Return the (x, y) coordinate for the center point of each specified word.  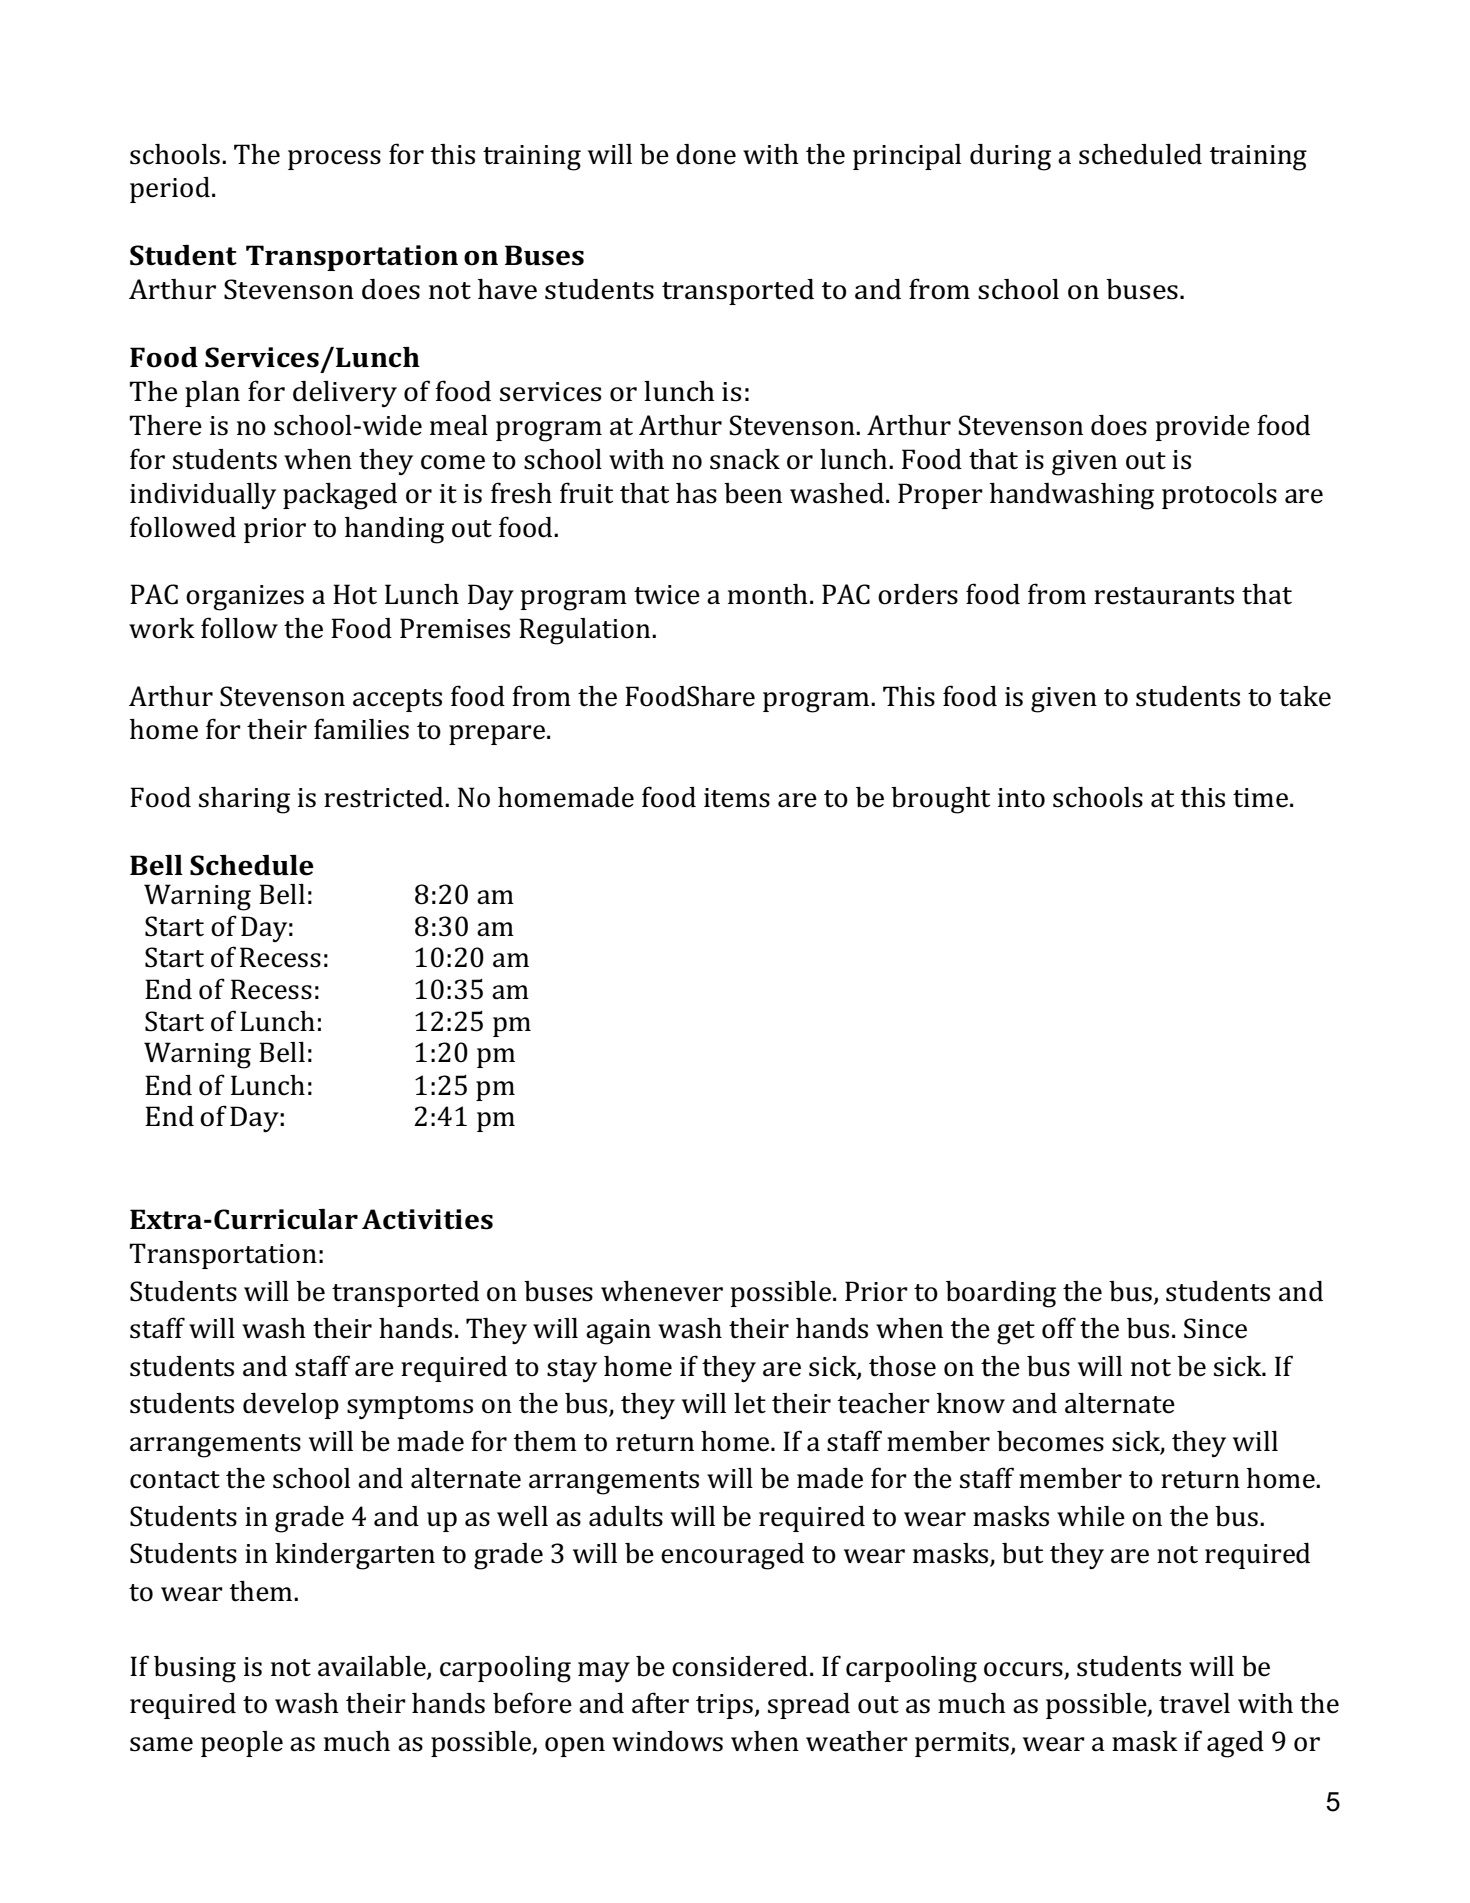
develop (291, 1406)
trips (724, 1706)
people (242, 1744)
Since (1215, 1328)
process (334, 160)
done (706, 154)
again (618, 1332)
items (737, 798)
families (361, 729)
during (1010, 157)
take (1305, 696)
